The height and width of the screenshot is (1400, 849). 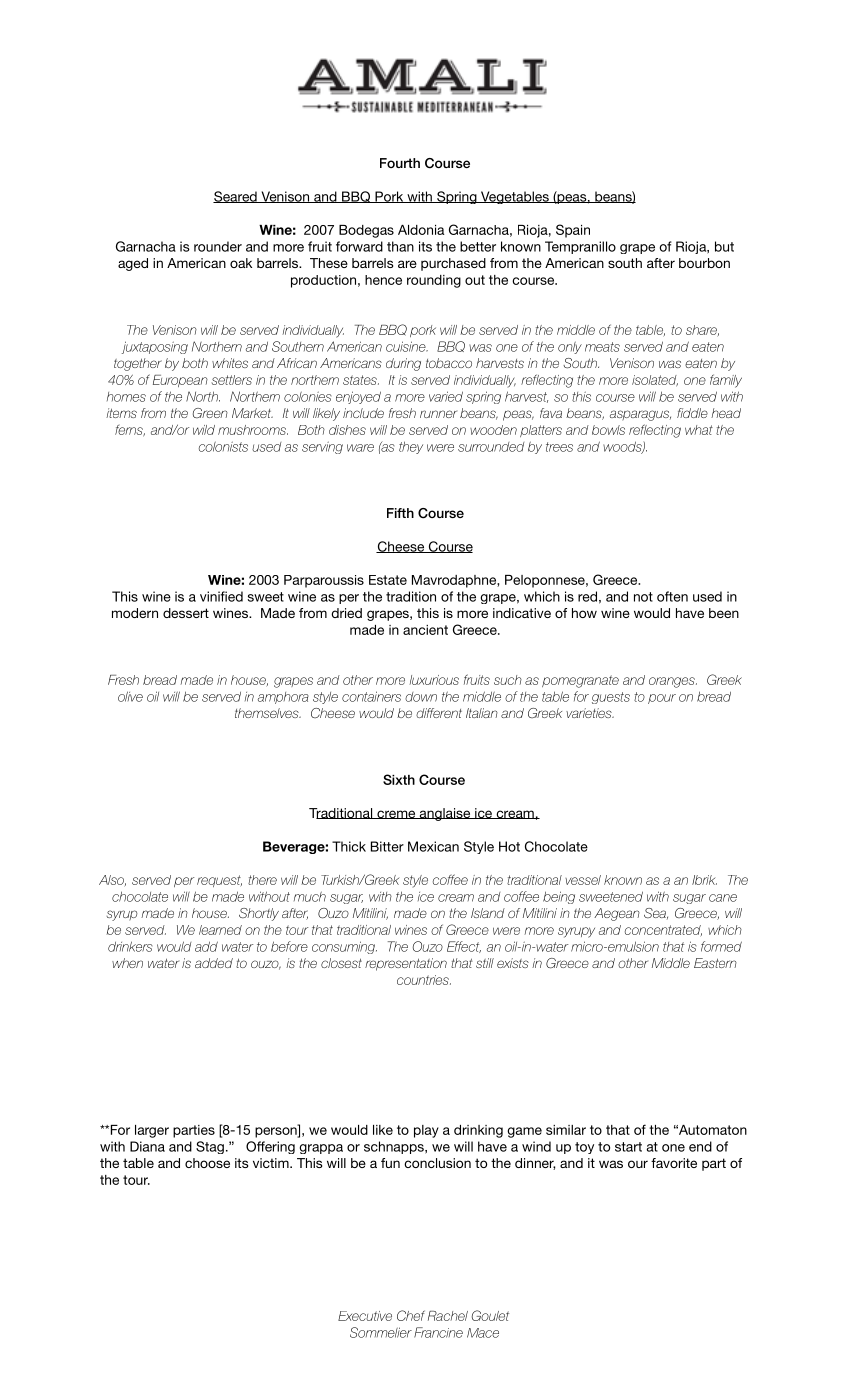 I want to click on they, so click(x=411, y=447).
